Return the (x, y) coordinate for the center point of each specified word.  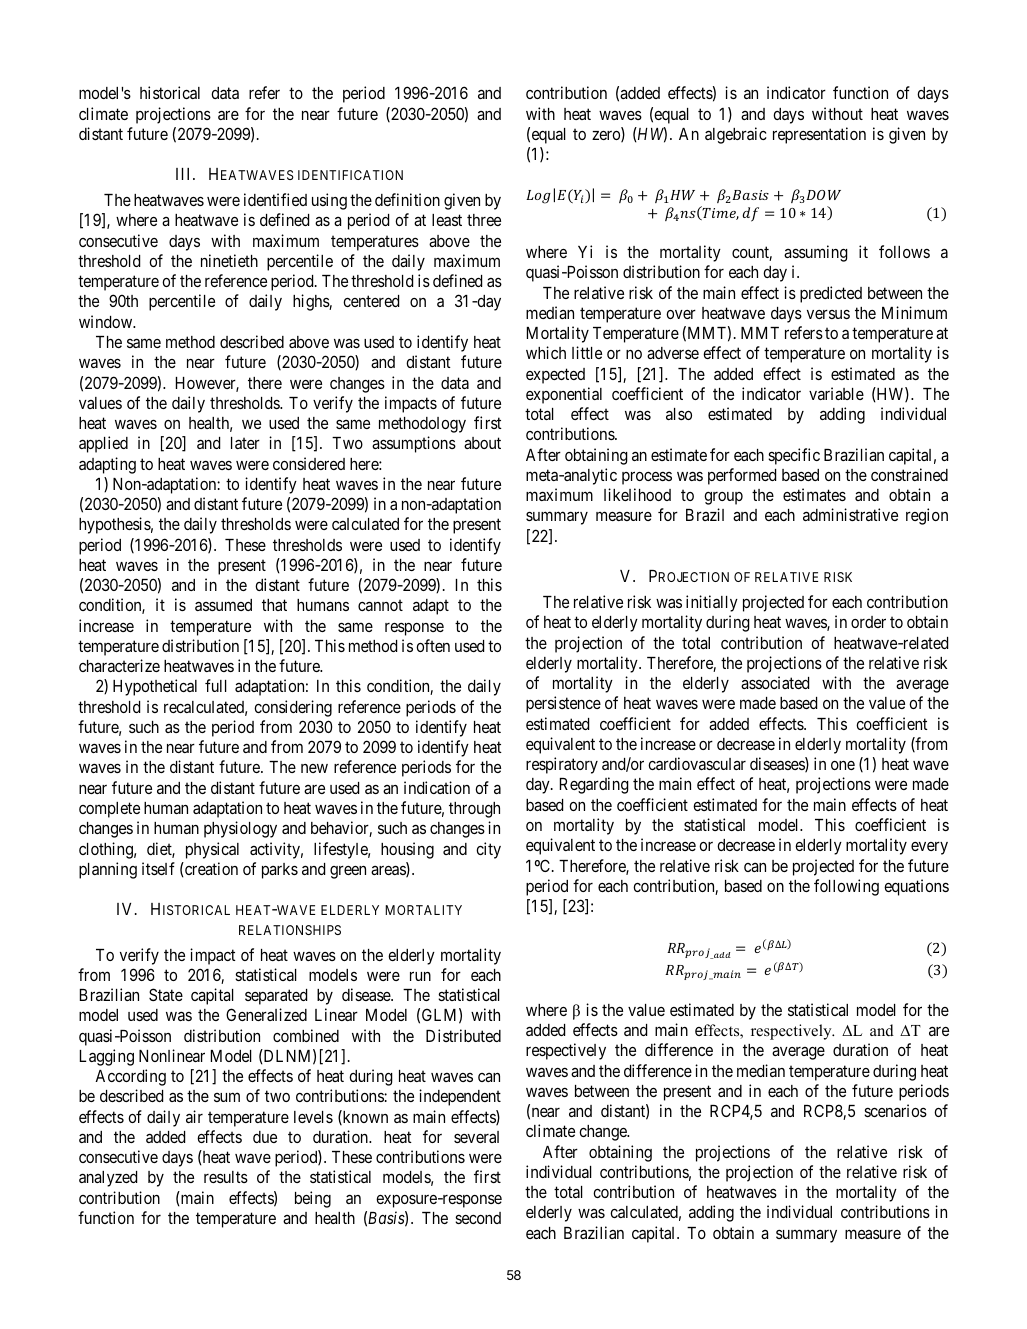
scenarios (895, 1110)
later (245, 443)
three (484, 220)
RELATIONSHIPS (290, 930)
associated (775, 682)
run (420, 976)
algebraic (736, 135)
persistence (563, 704)
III (185, 174)
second (478, 1218)
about (482, 443)
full (216, 685)
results (226, 1177)
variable (836, 393)
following (846, 887)
